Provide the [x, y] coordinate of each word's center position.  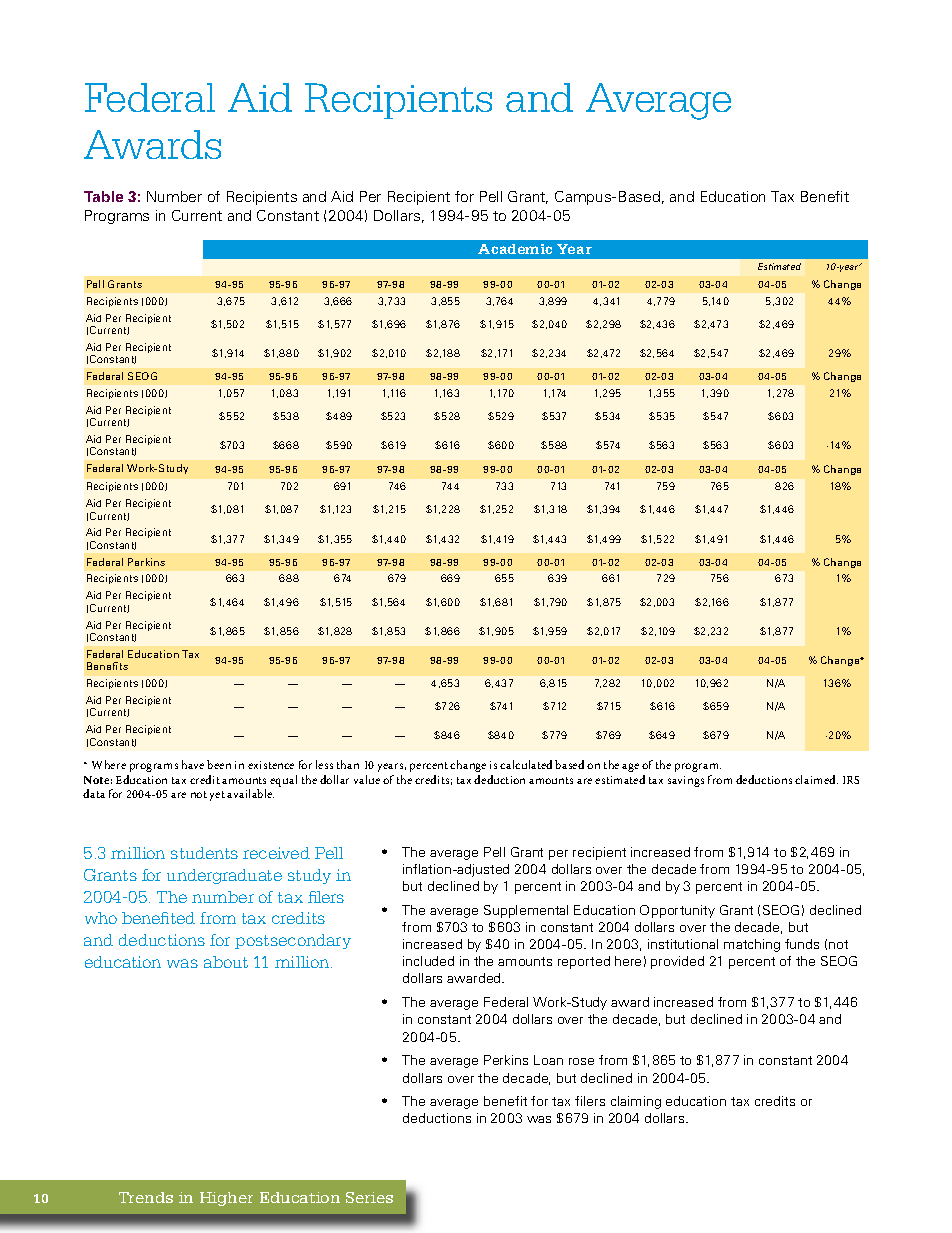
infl [412, 869]
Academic [515, 249]
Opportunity [677, 911]
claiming [636, 1102]
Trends [146, 1197]
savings [686, 781]
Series [369, 1197]
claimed [816, 779]
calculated [526, 764]
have [193, 764]
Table [103, 196]
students [204, 853]
